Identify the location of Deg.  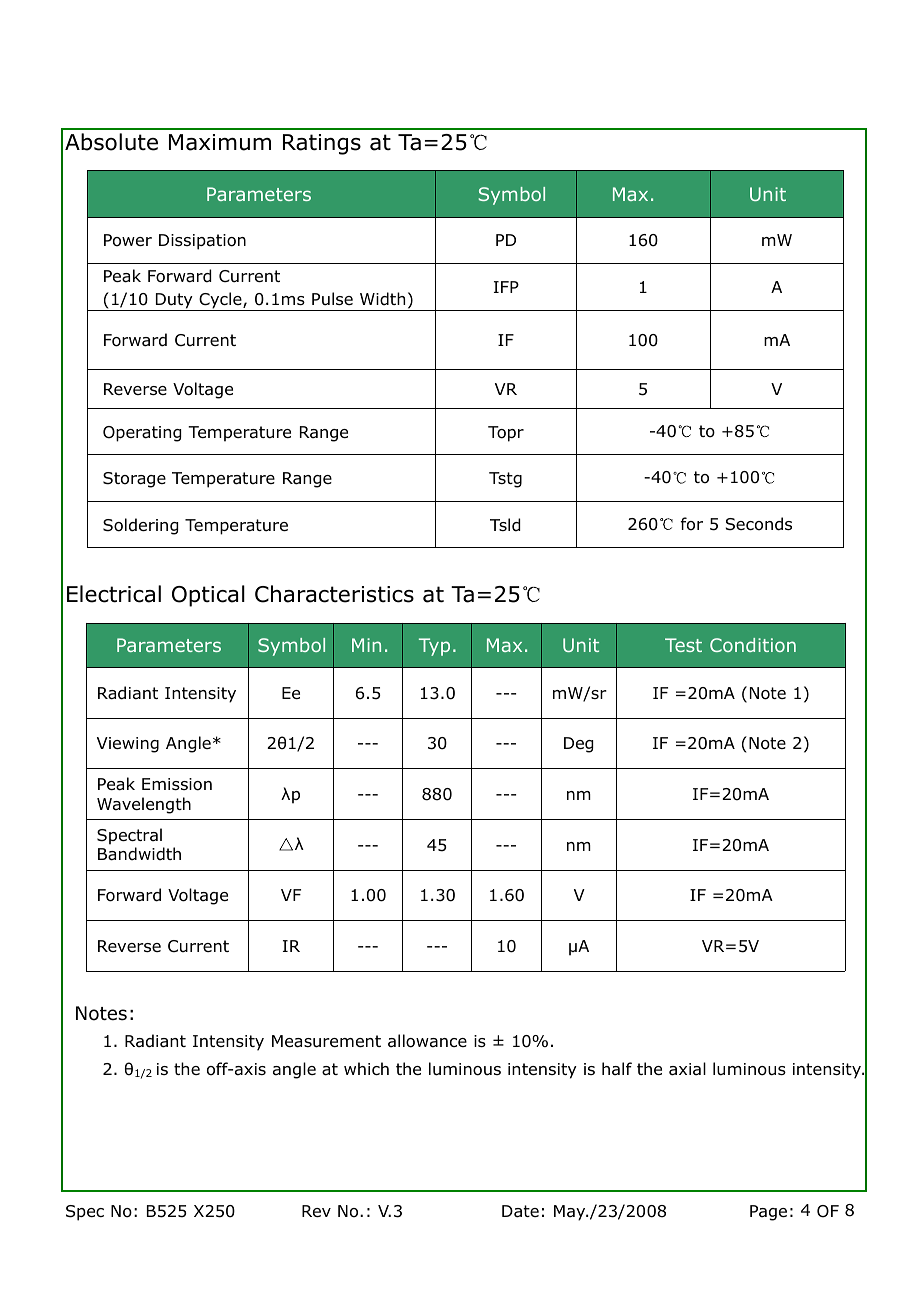
(578, 745).
